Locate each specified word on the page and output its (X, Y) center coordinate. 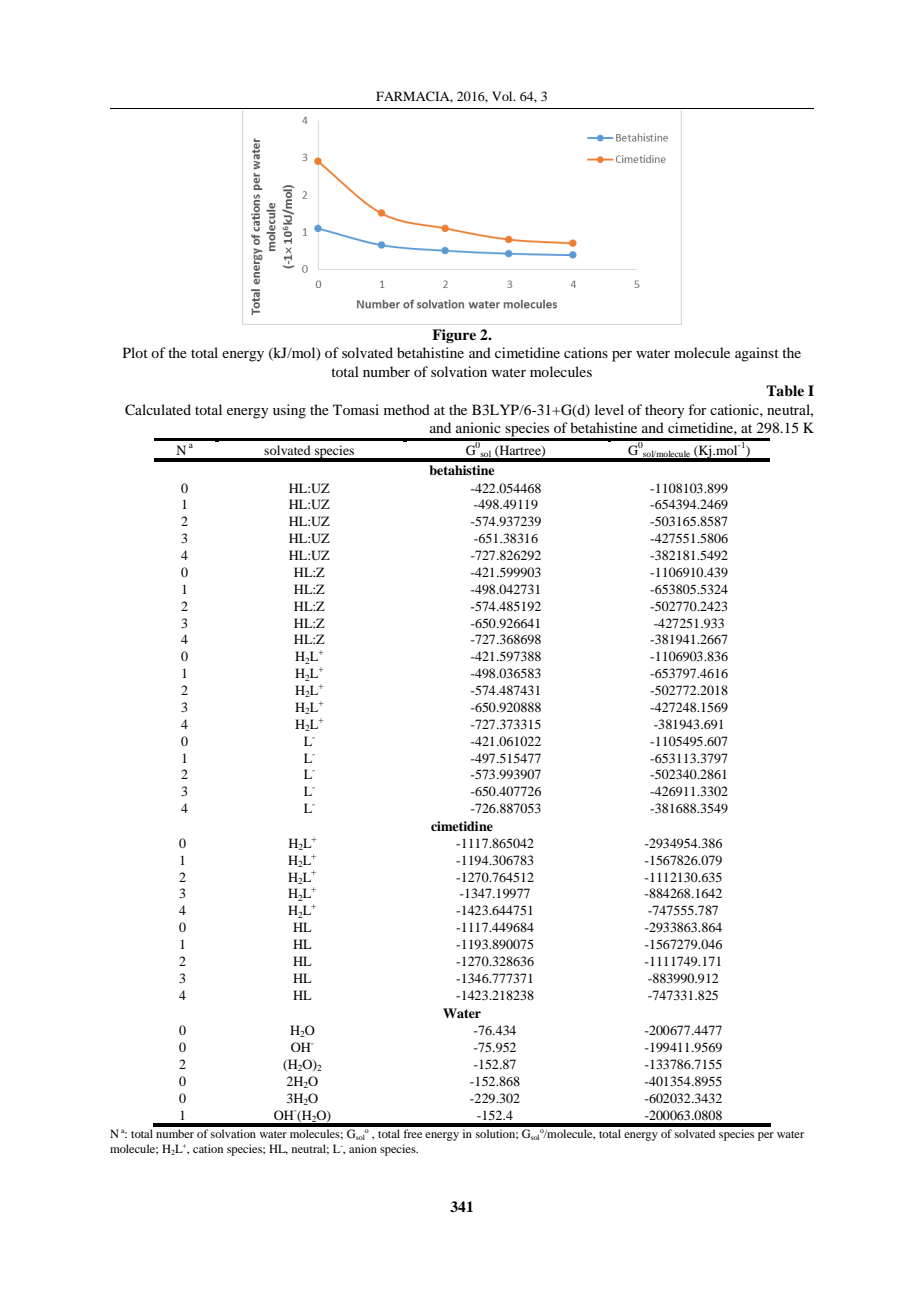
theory (664, 411)
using (289, 411)
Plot (135, 352)
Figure (454, 336)
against (757, 354)
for (697, 409)
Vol (503, 96)
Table (785, 390)
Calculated (158, 410)
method (407, 409)
